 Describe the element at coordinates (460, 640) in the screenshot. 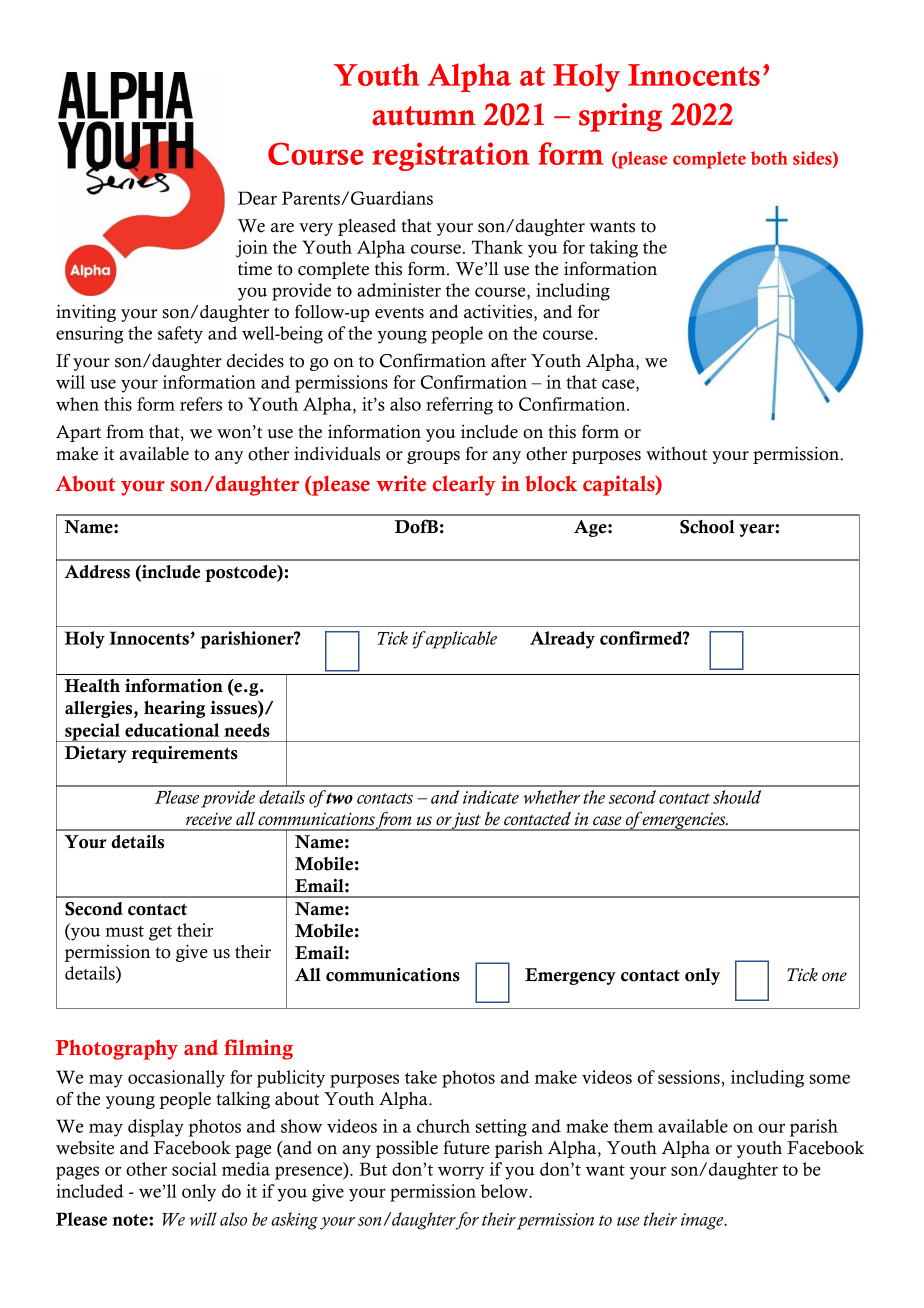

I see `applicable` at that location.
